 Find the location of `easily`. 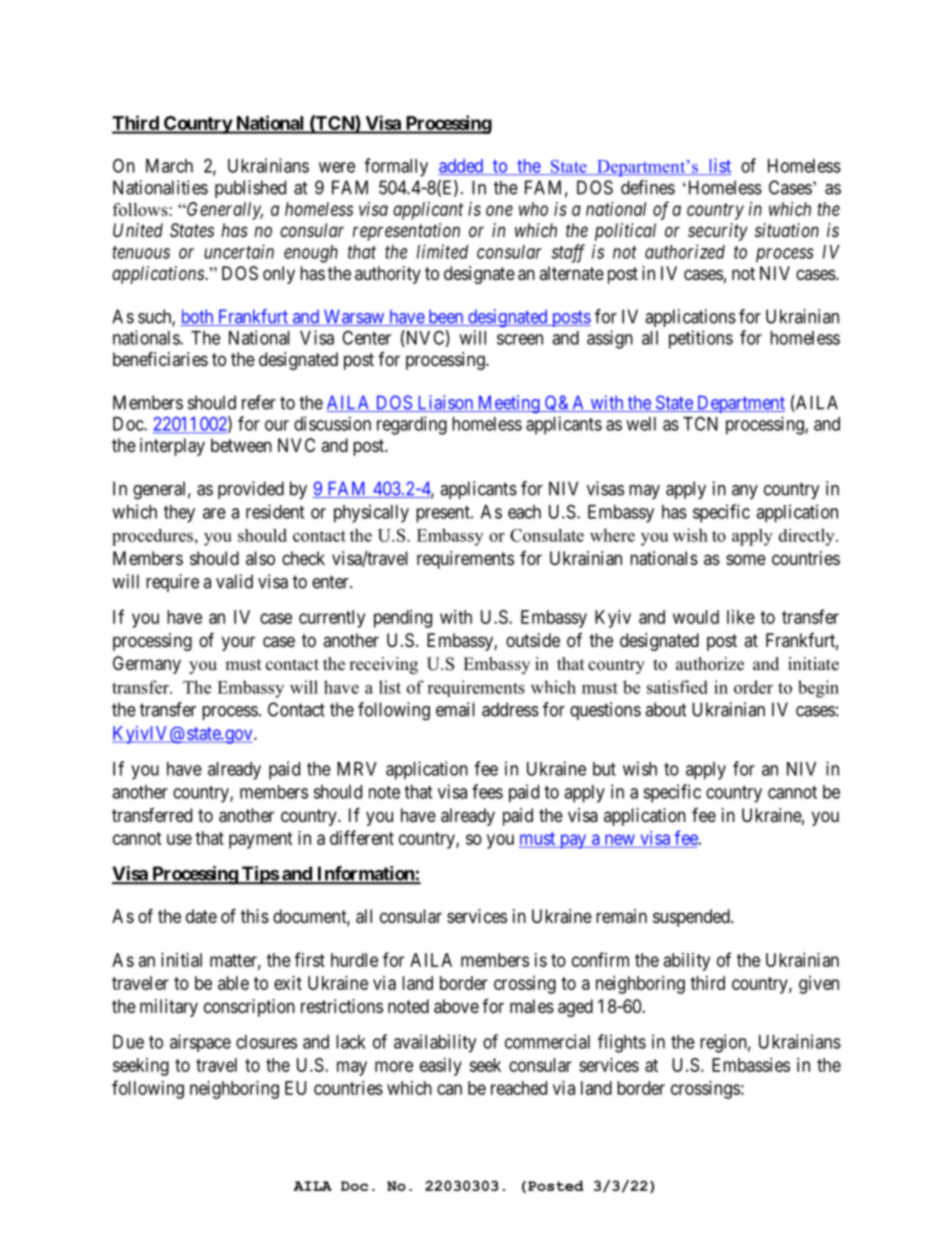

easily is located at coordinates (441, 1067).
